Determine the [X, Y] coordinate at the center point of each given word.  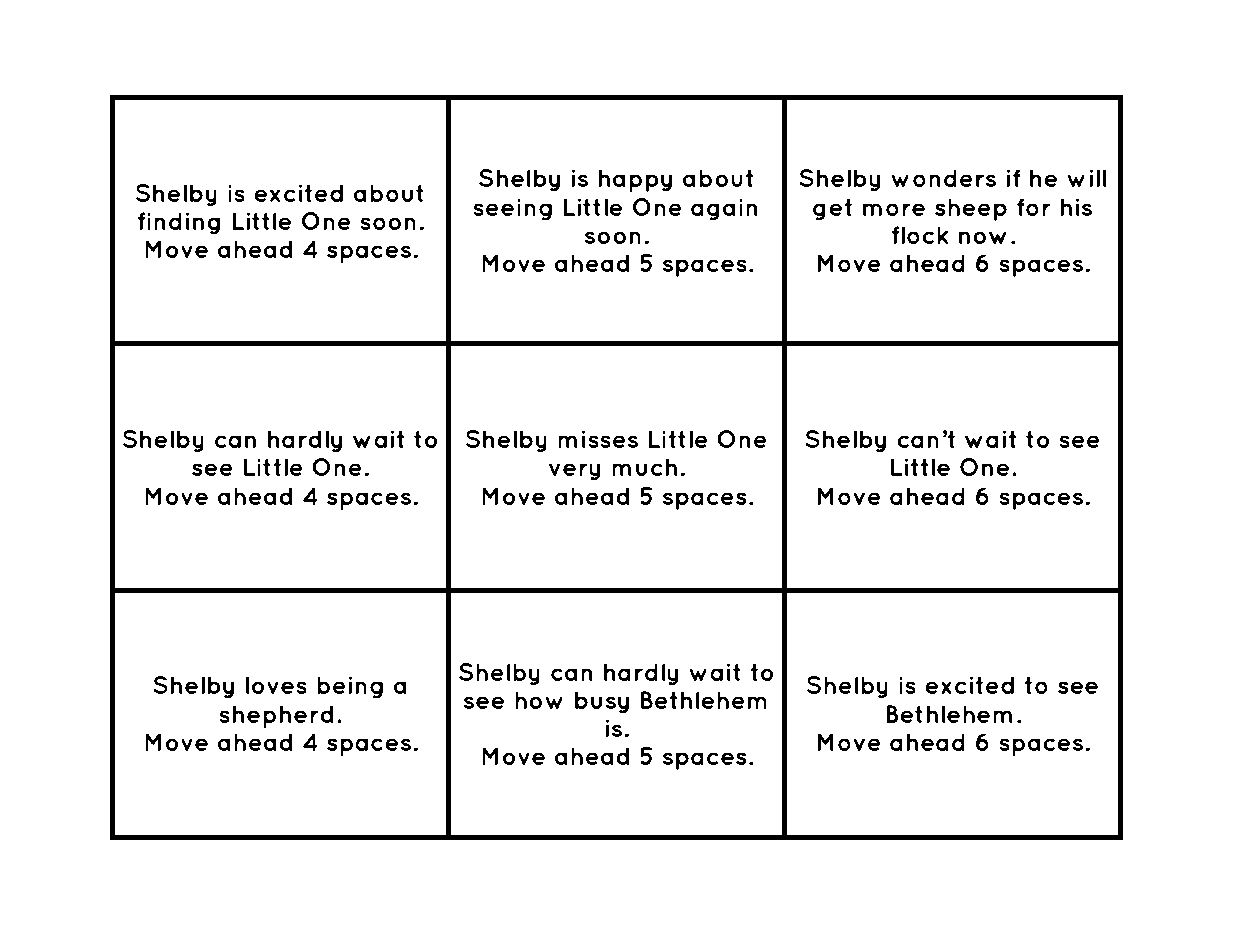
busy [602, 702]
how [539, 700]
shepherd [276, 716]
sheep [971, 209]
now [983, 237]
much [644, 467]
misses [598, 439]
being [350, 687]
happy [635, 180]
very [575, 472]
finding [179, 223]
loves [276, 685]
